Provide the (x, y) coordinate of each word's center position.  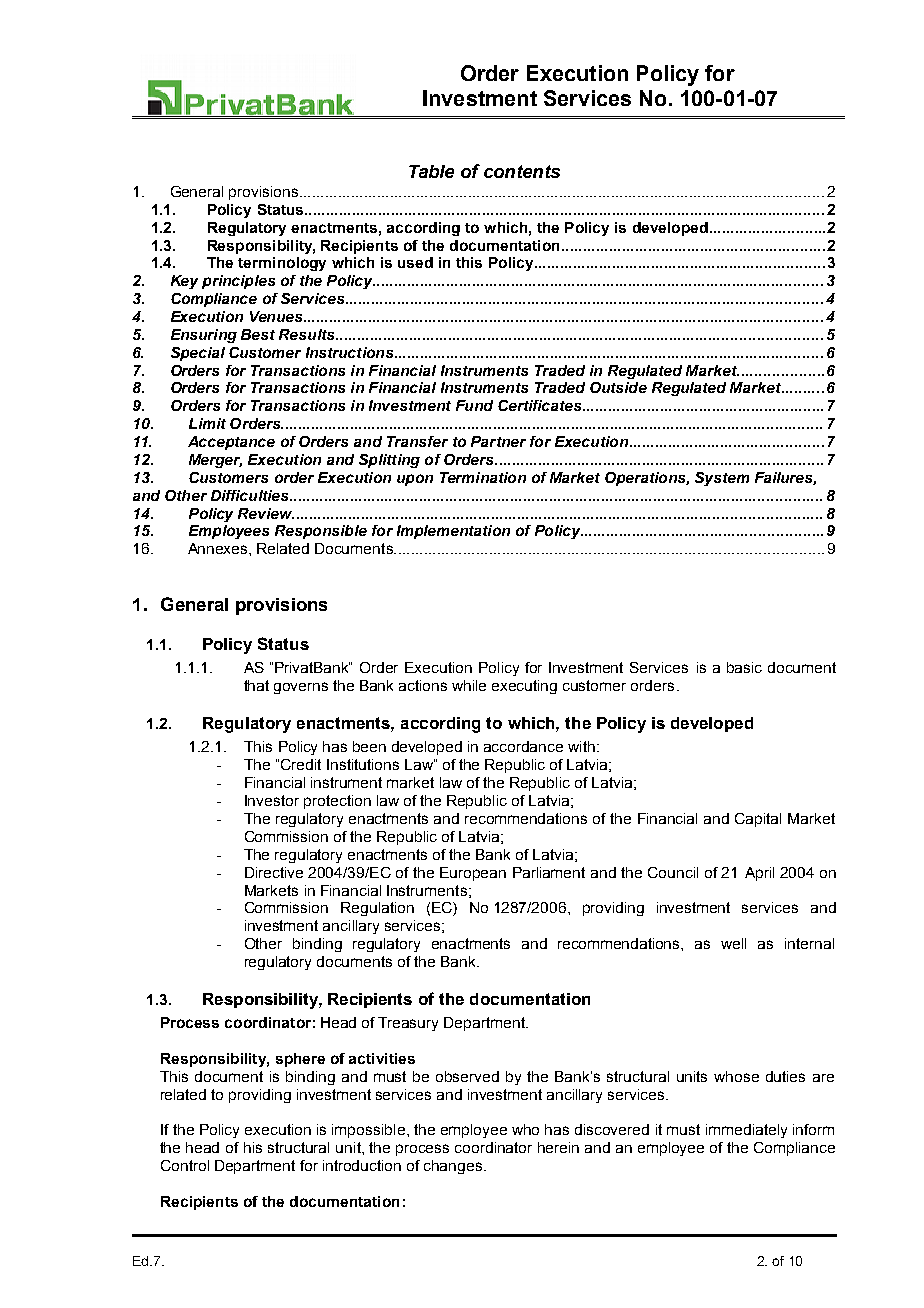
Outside (618, 387)
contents (522, 171)
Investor (272, 800)
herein (558, 1147)
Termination (483, 477)
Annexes (219, 548)
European (473, 874)
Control (185, 1165)
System (722, 479)
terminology (282, 264)
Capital (758, 820)
